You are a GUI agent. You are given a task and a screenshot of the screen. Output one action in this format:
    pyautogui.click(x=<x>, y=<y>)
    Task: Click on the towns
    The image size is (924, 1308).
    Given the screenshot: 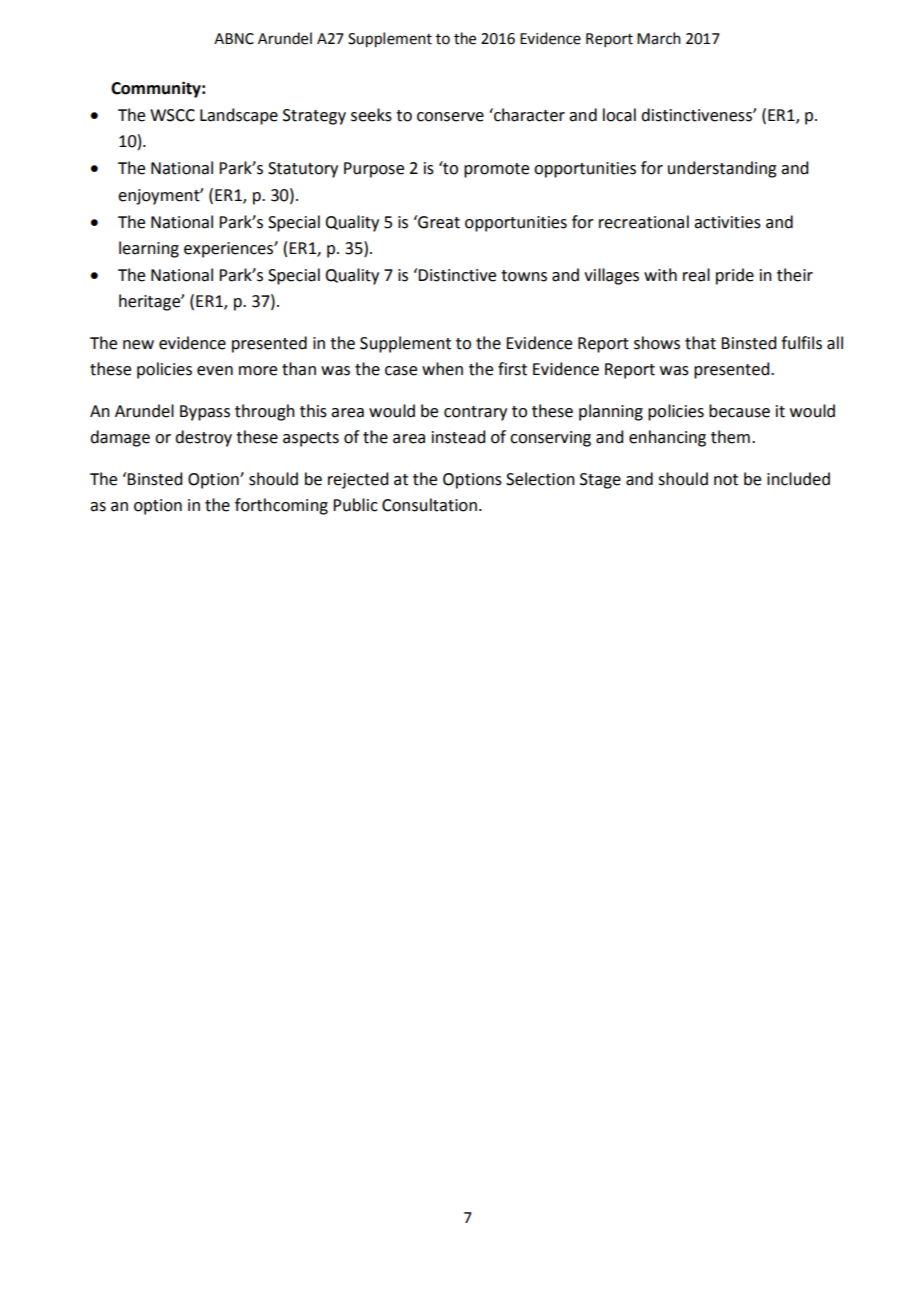 What is the action you would take?
    pyautogui.click(x=524, y=276)
